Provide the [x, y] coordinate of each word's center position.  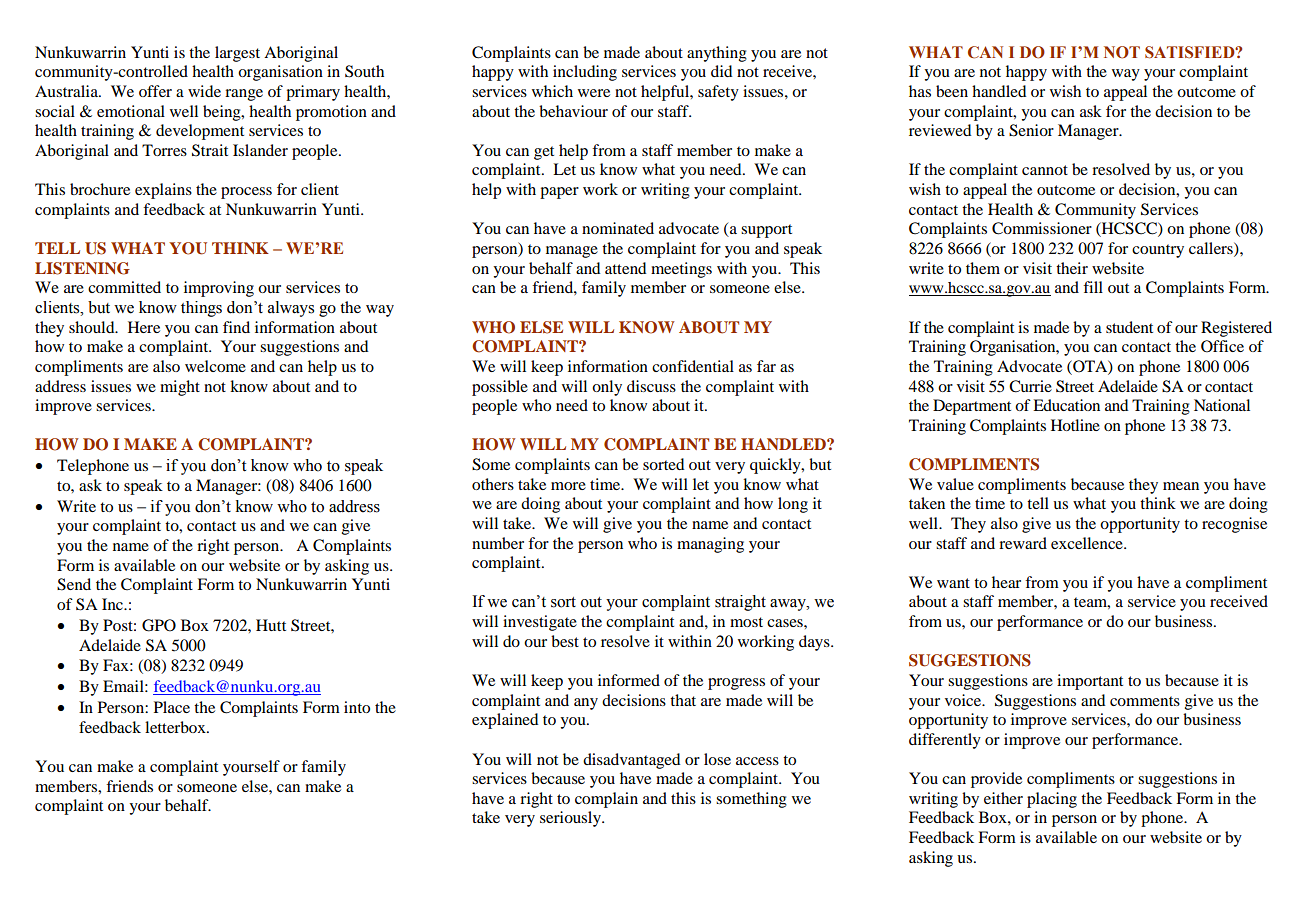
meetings [681, 270]
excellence [1088, 543]
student [1129, 327]
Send [74, 584]
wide [204, 91]
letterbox [176, 727]
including [585, 73]
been [952, 91]
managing [710, 545]
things [201, 309]
